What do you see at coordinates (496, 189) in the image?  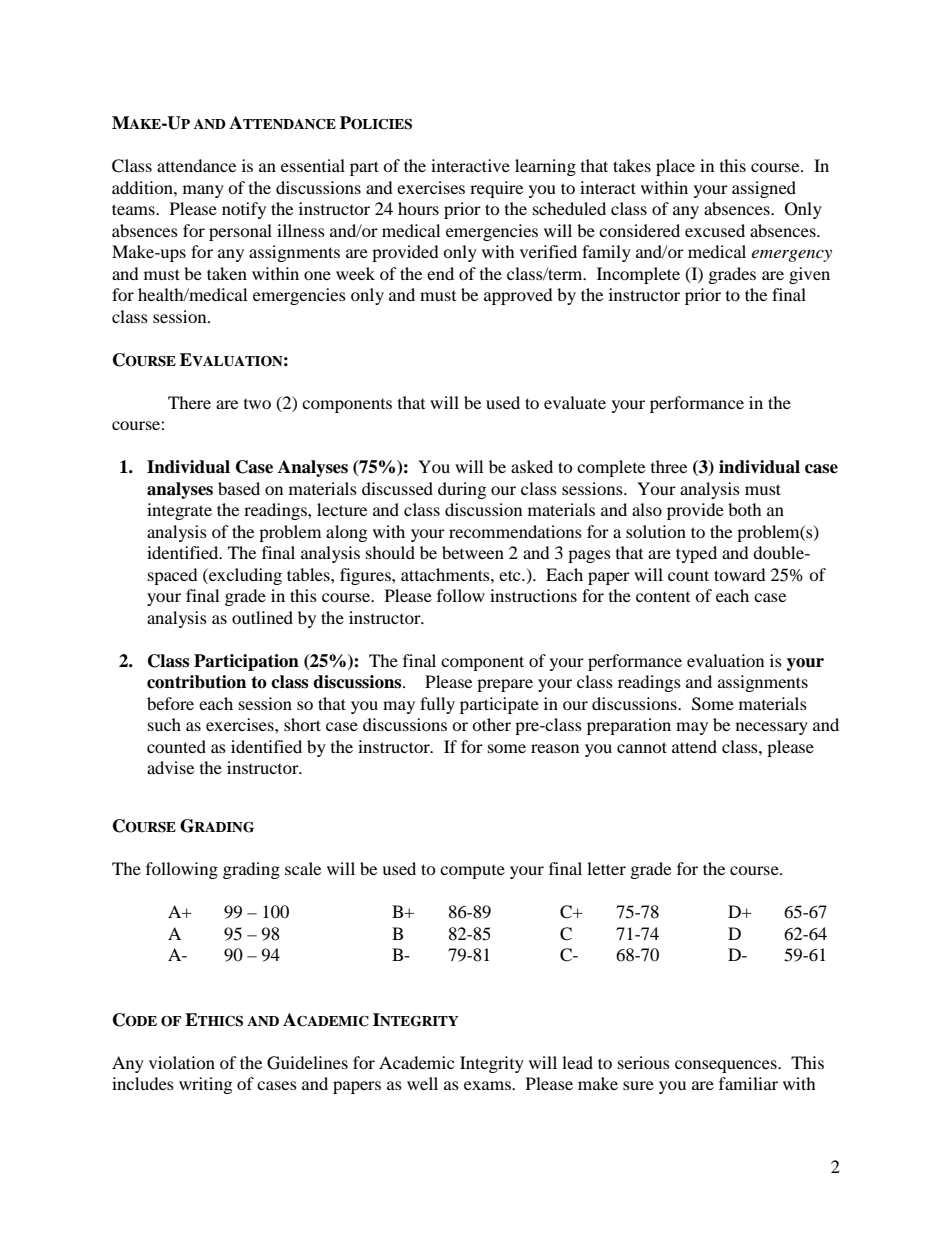 I see `require` at bounding box center [496, 189].
